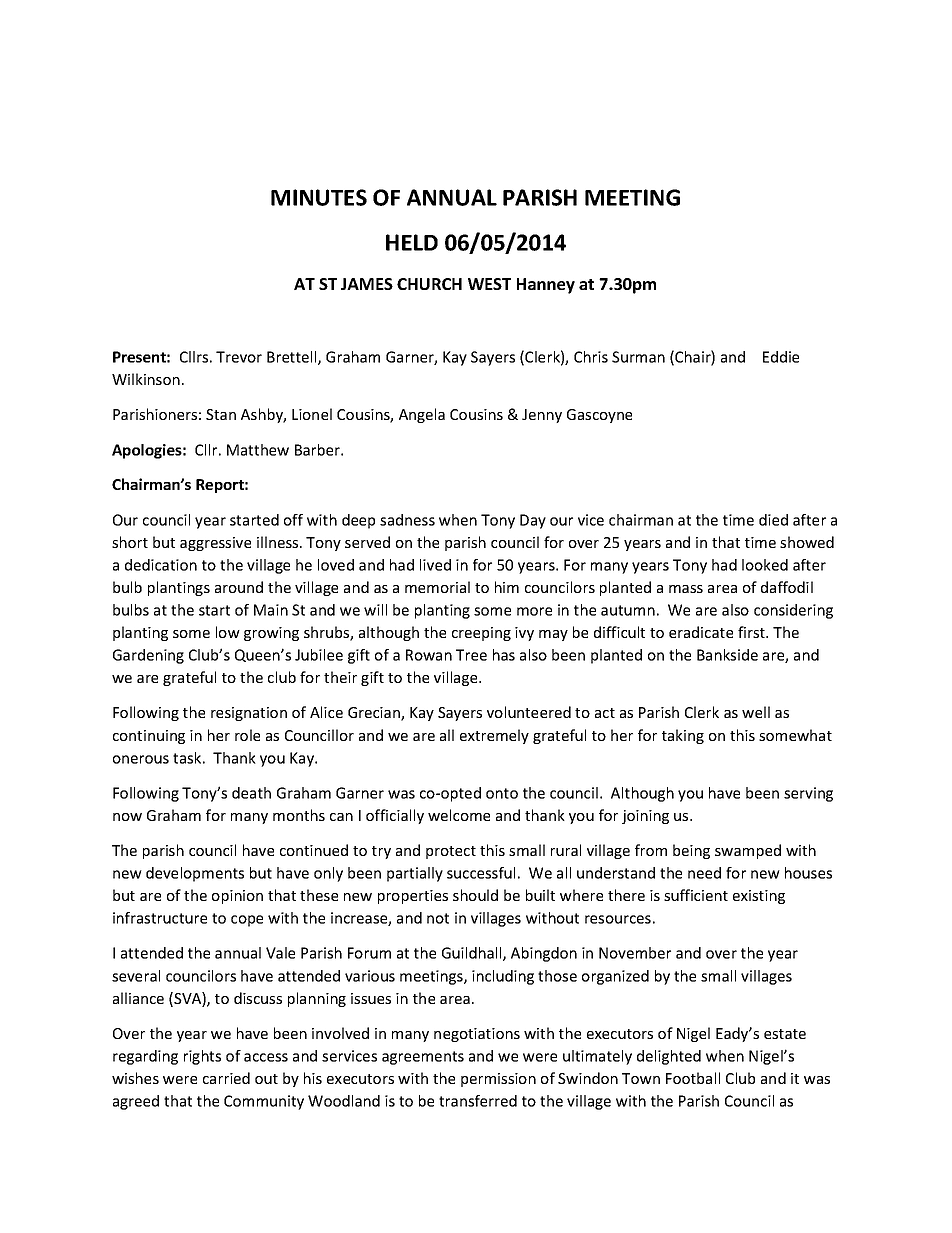 This image has width=952, height=1233. Describe the element at coordinates (258, 450) in the image. I see `Matthew` at that location.
